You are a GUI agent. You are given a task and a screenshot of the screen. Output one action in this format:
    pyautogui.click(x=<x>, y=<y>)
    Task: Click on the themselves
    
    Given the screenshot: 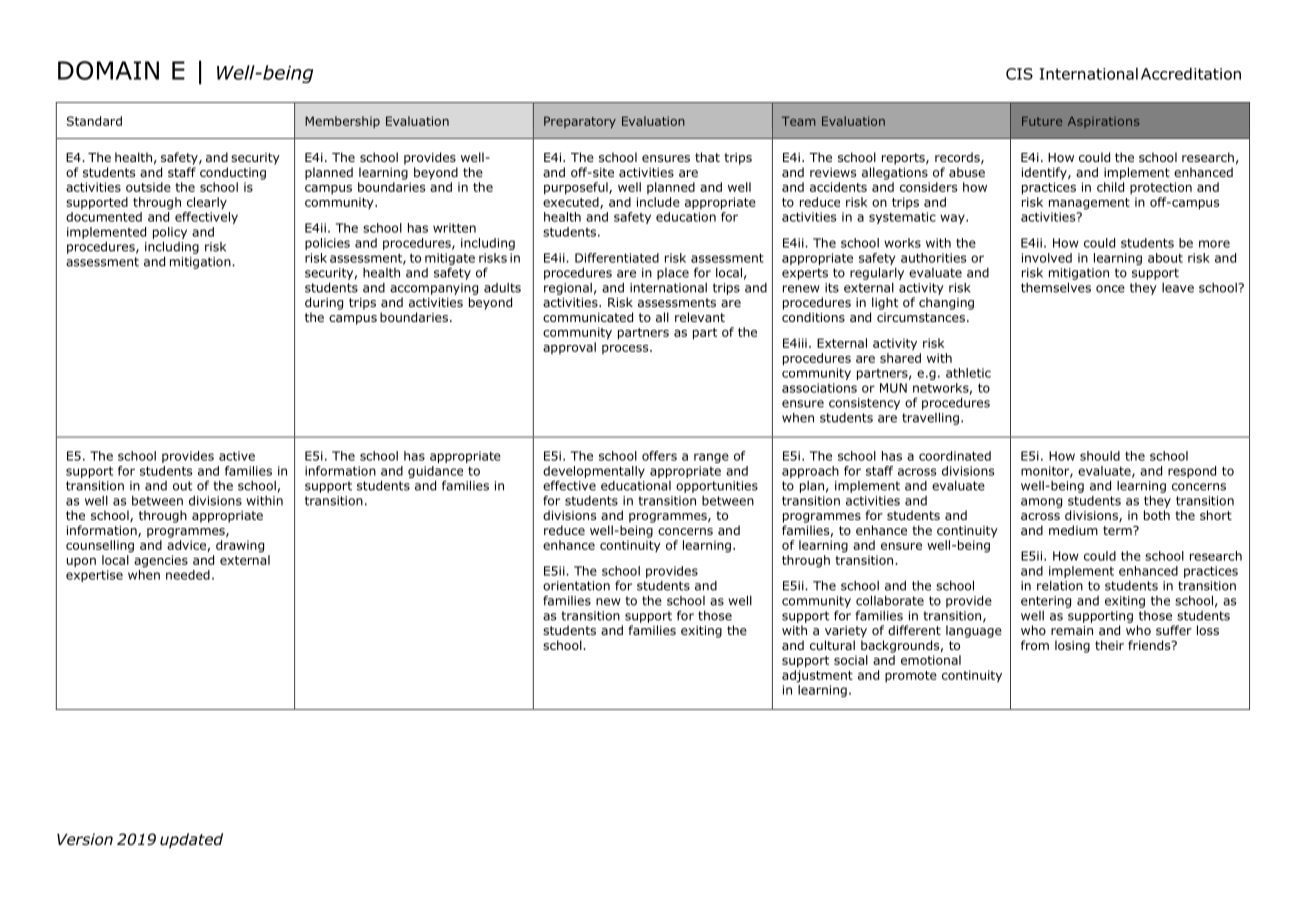 What is the action you would take?
    pyautogui.click(x=1056, y=287)
